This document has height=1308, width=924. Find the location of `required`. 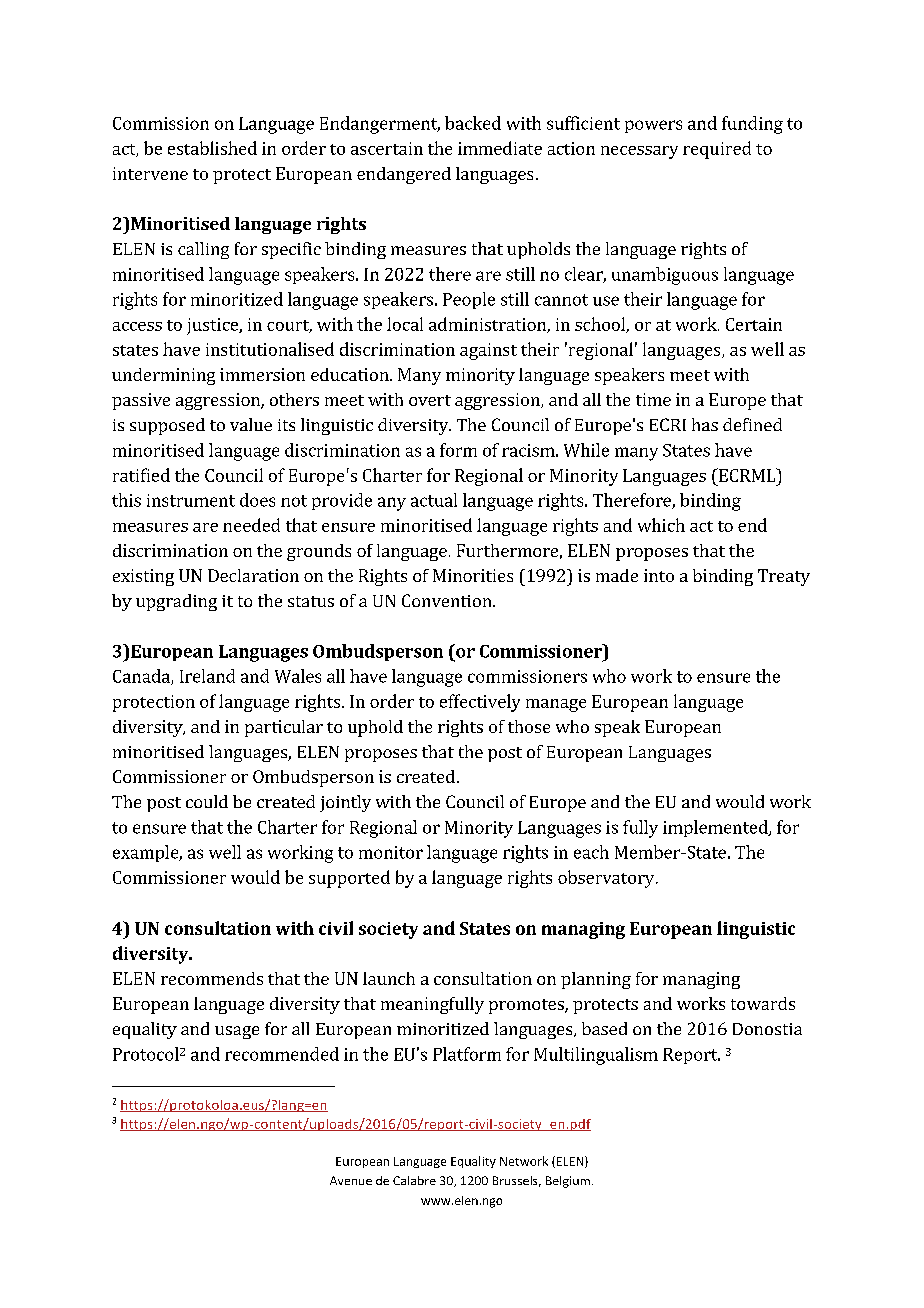

required is located at coordinates (717, 150).
